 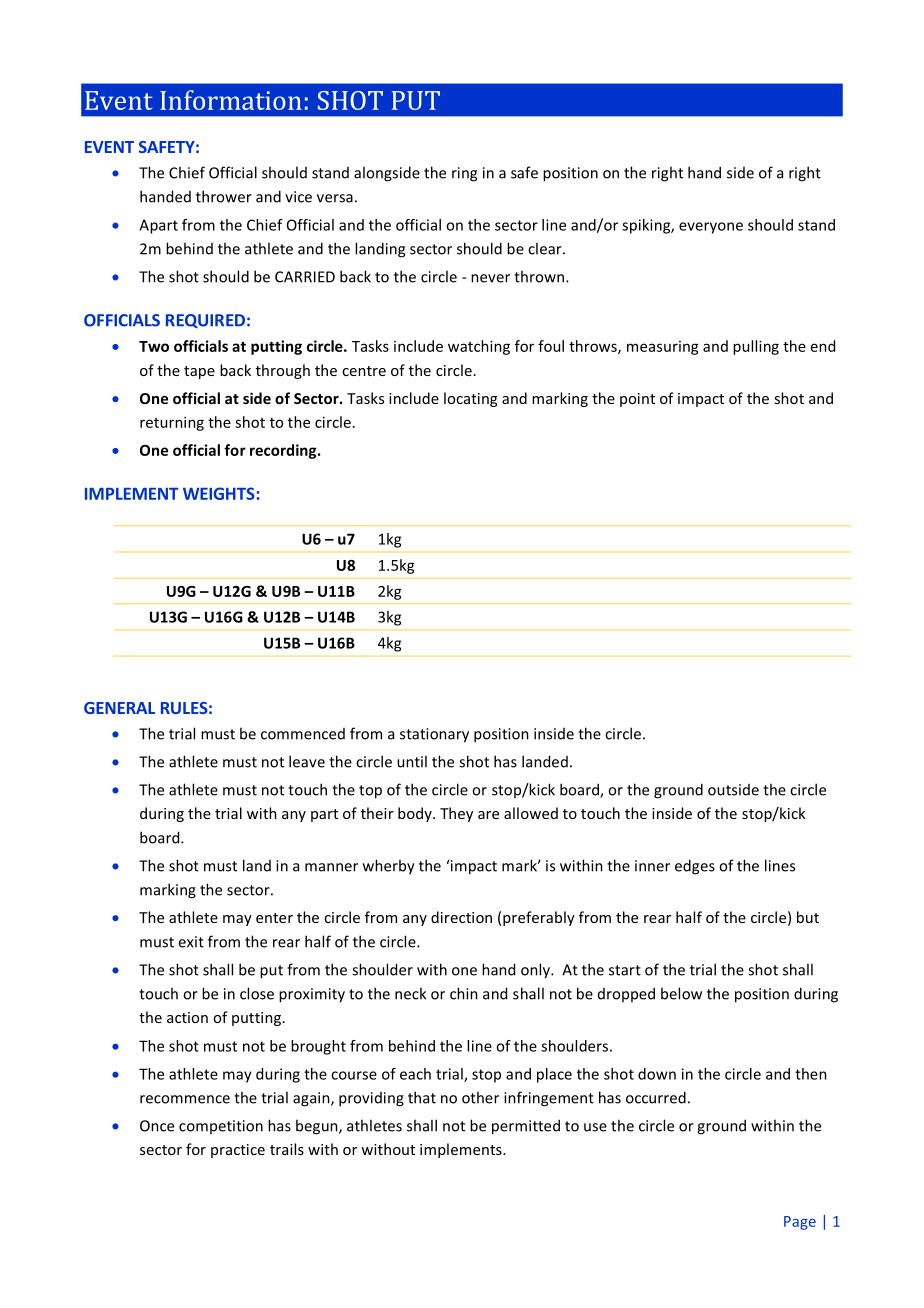 I want to click on direction, so click(x=461, y=917).
